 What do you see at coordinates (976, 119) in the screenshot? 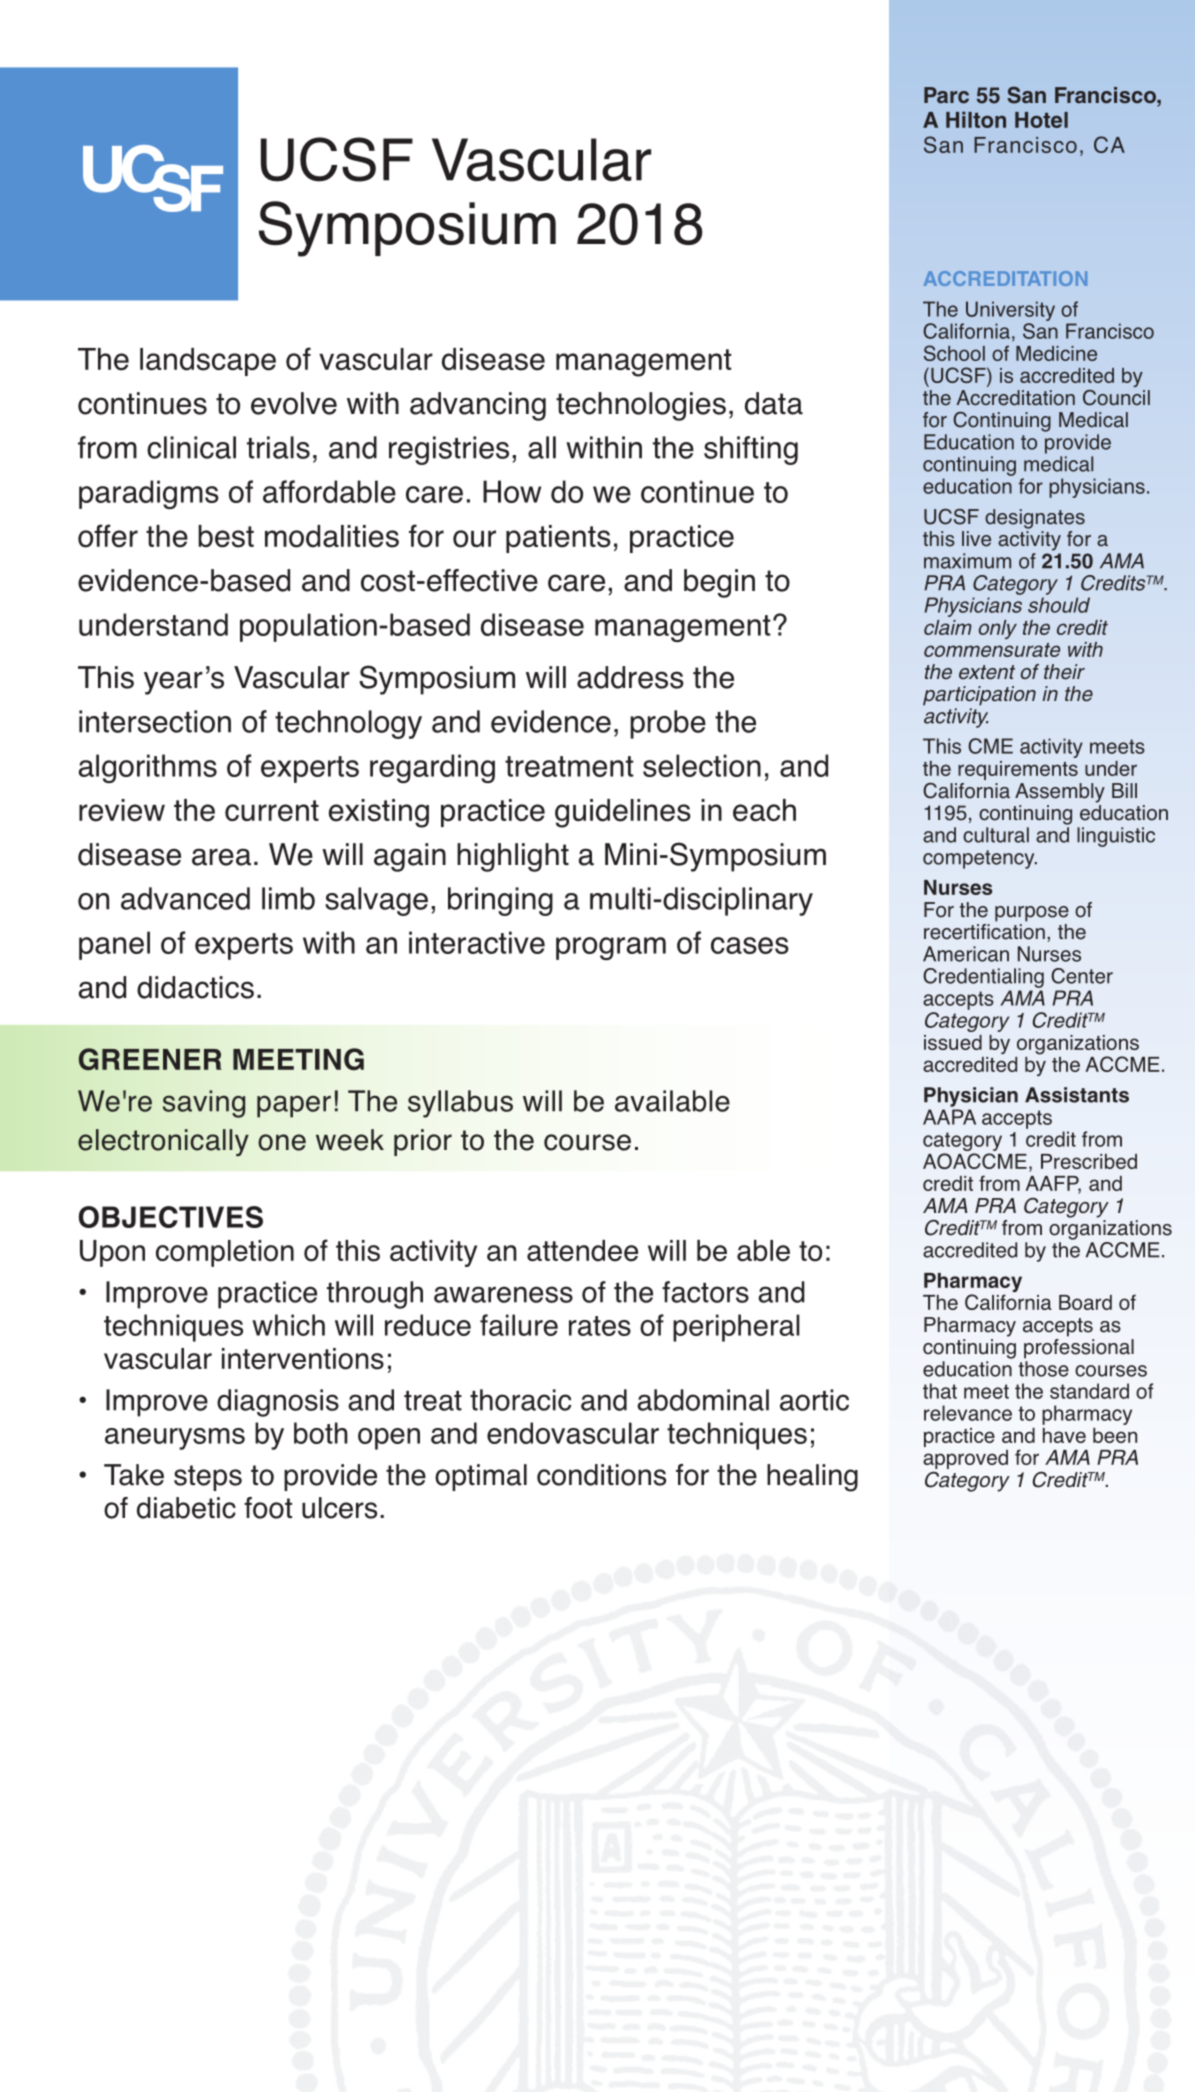
I see `Hilton` at bounding box center [976, 119].
